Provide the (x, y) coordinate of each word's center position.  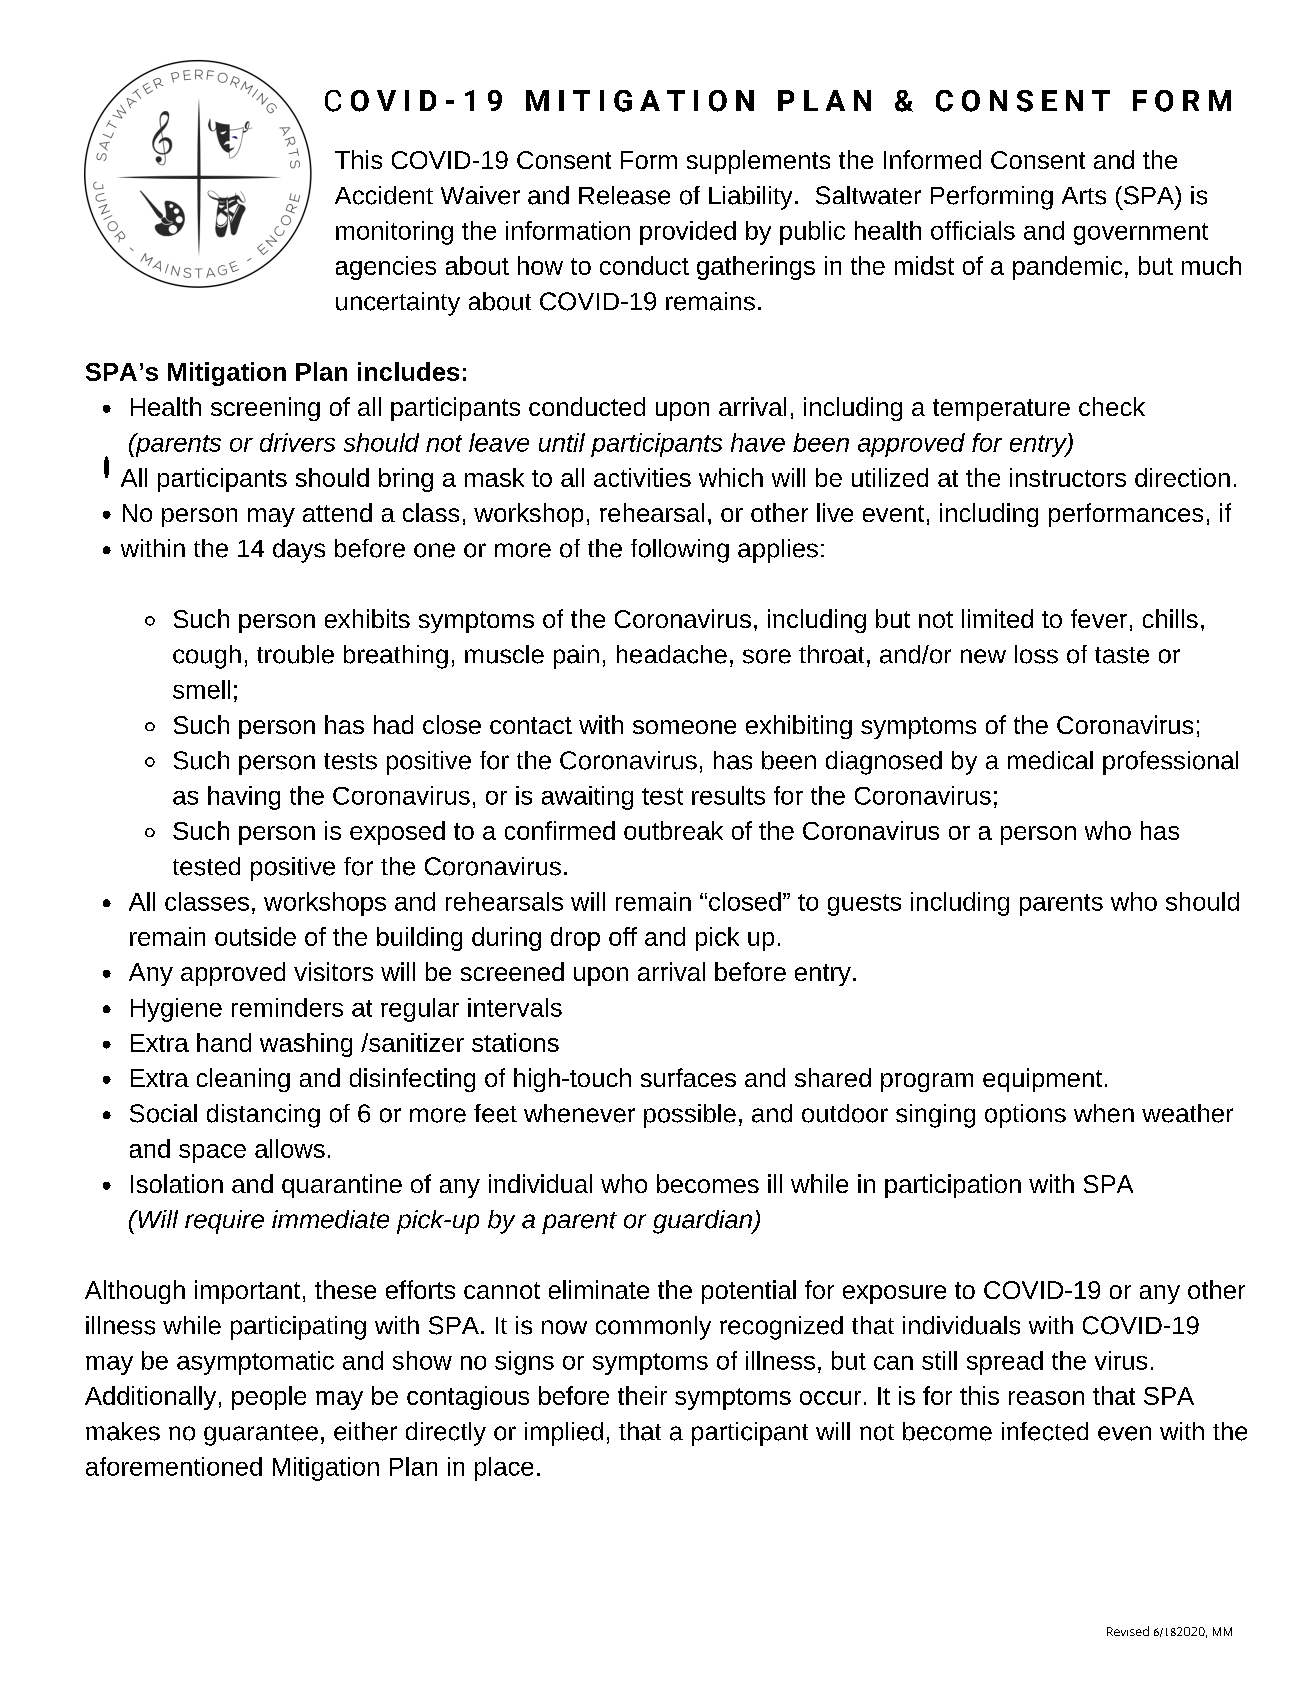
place (504, 1469)
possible (690, 1116)
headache (672, 654)
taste (1122, 655)
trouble (295, 654)
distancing (263, 1116)
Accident (384, 195)
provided (688, 233)
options (1025, 1116)
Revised (1128, 1631)
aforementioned (174, 1466)
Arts (1084, 196)
